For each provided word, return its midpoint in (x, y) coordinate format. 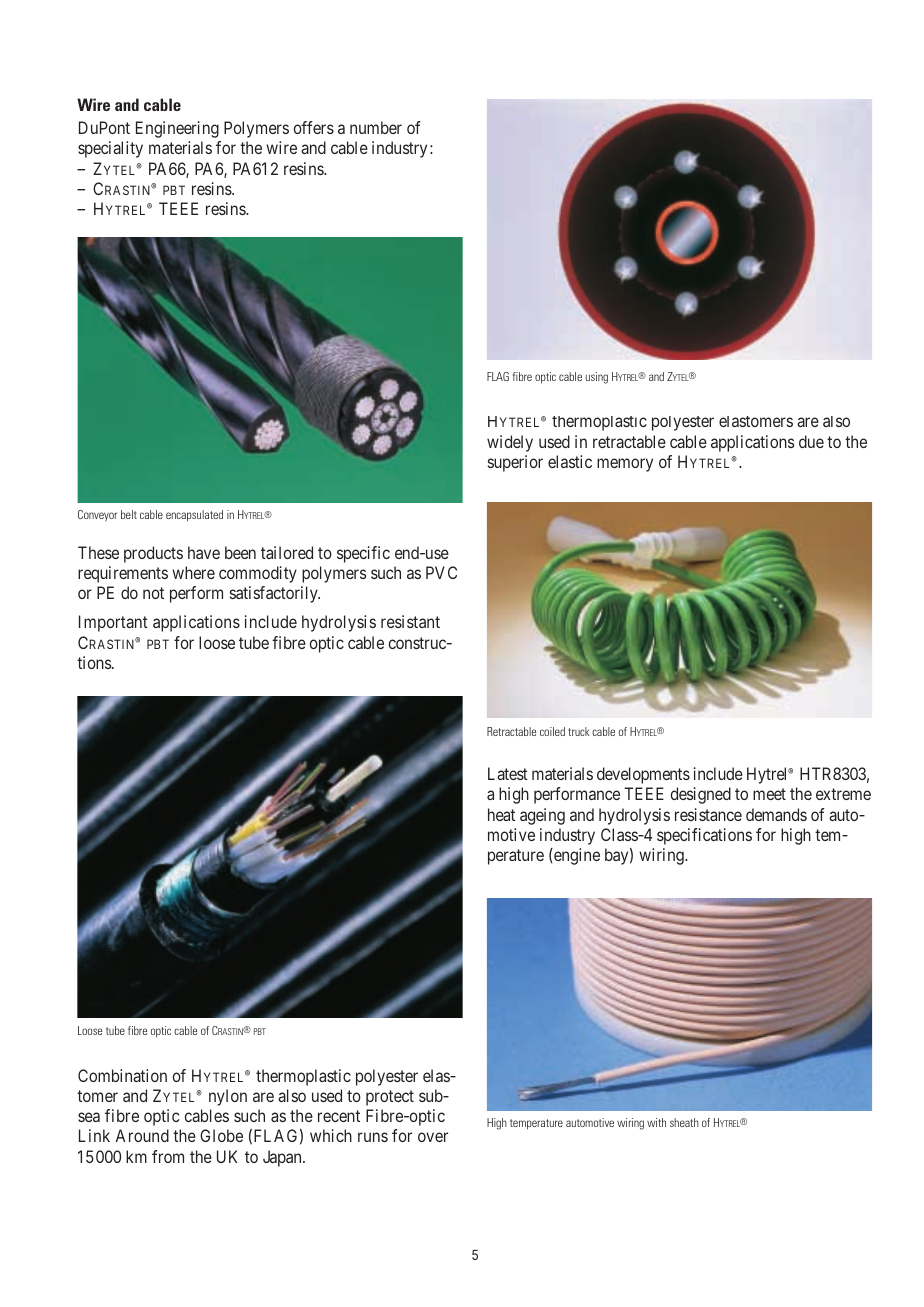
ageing (542, 816)
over (433, 1137)
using (597, 378)
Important (113, 623)
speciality (110, 149)
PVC (441, 572)
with (656, 1122)
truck (578, 731)
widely (510, 443)
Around (142, 1135)
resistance (708, 814)
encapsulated (194, 516)
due (811, 441)
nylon (228, 1097)
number (376, 127)
